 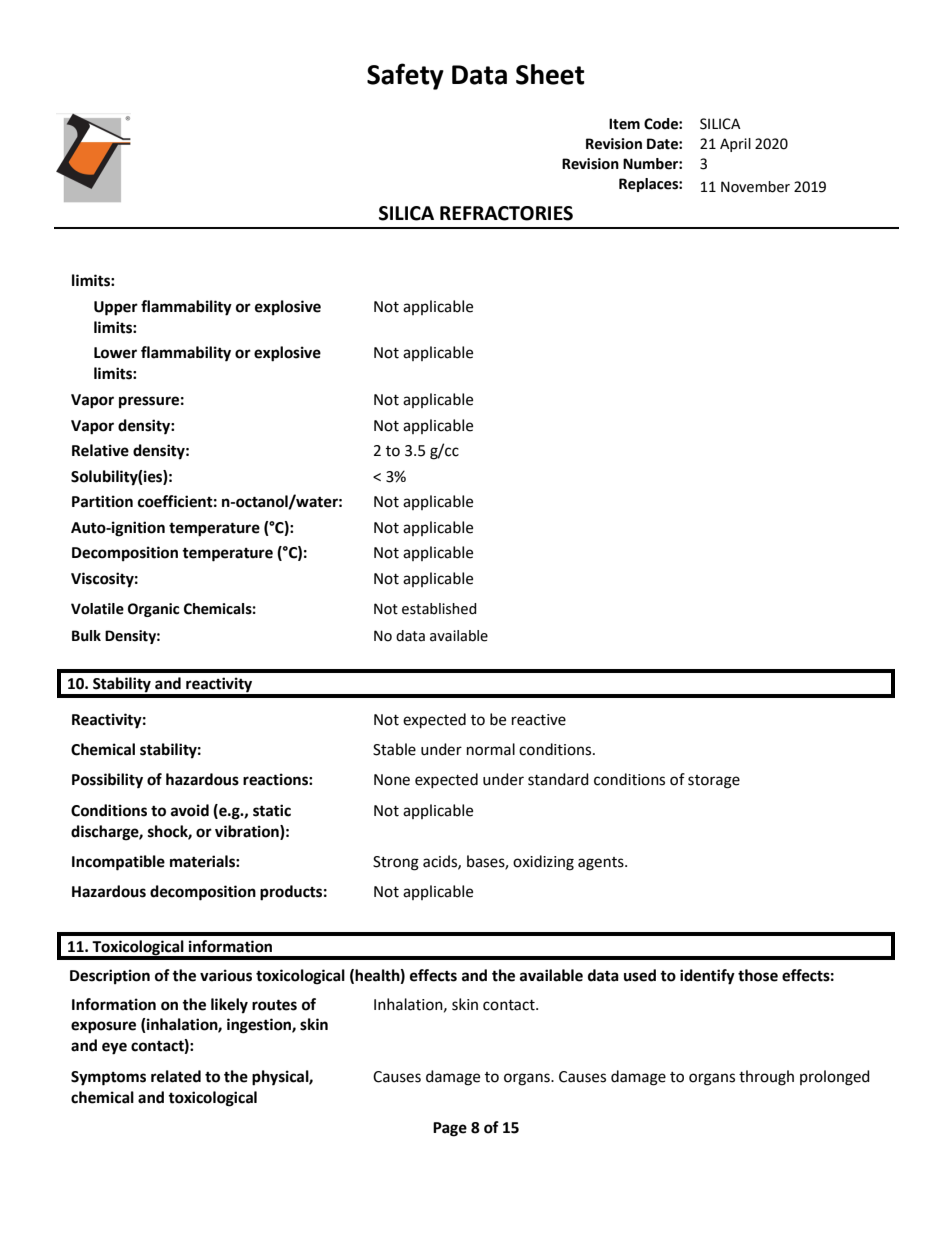 What do you see at coordinates (405, 76) in the document?
I see `Safety` at bounding box center [405, 76].
